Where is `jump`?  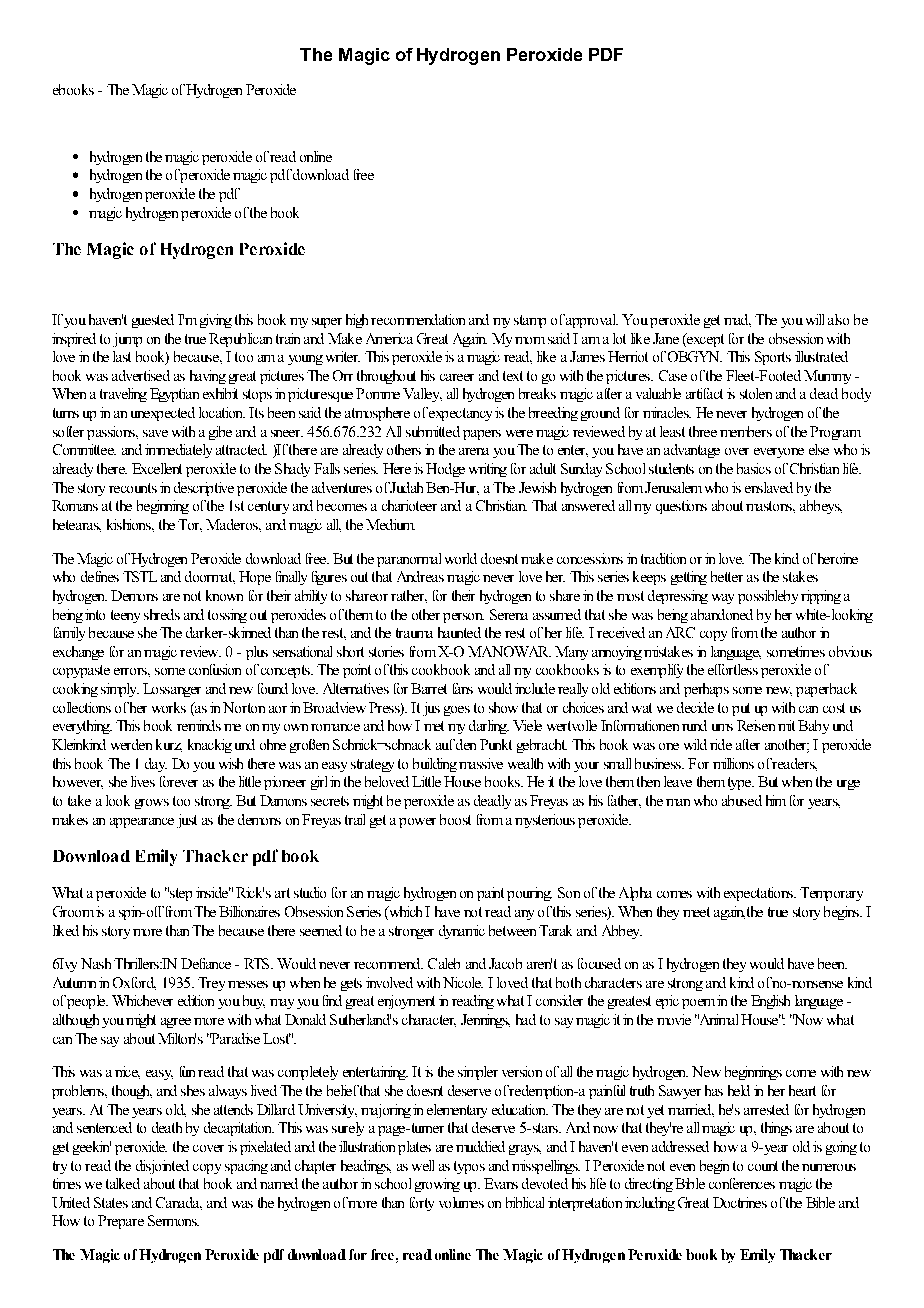
jump is located at coordinates (127, 340).
